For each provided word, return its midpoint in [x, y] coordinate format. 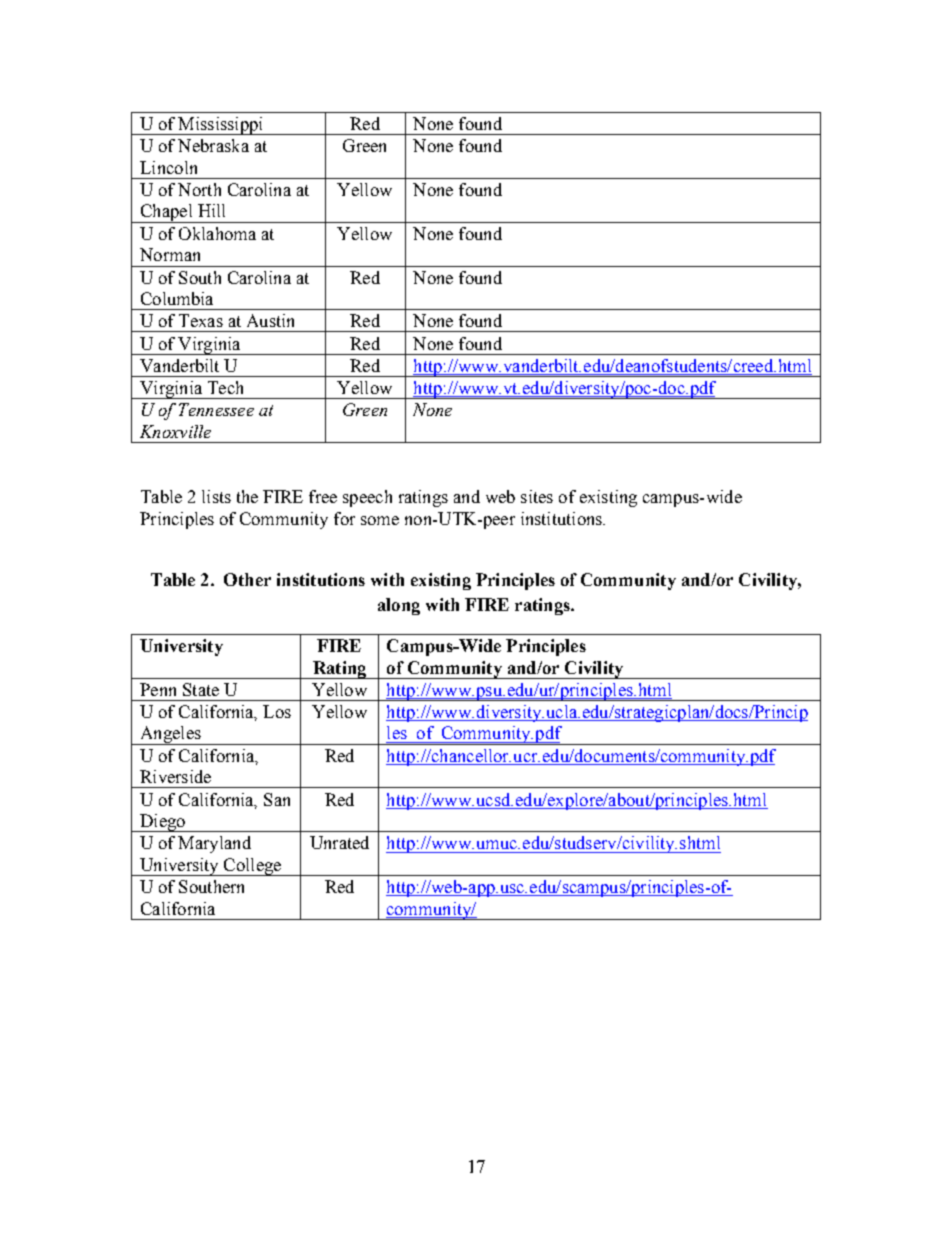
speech [367, 498]
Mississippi [221, 126]
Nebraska [213, 145]
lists [216, 496]
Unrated [339, 842]
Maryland [214, 844]
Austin [270, 320]
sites [537, 496]
